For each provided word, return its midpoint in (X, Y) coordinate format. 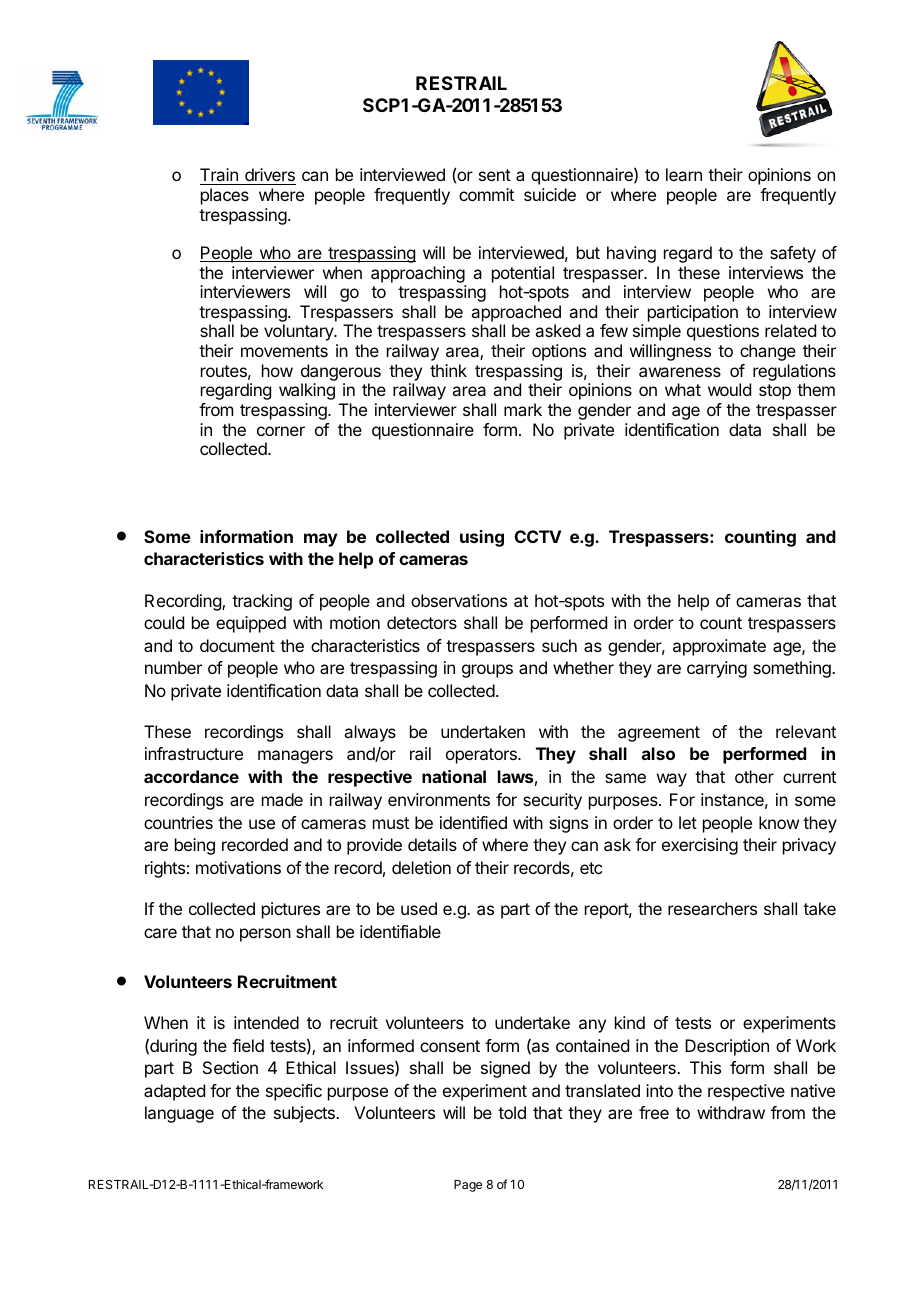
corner (281, 431)
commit (486, 194)
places (225, 196)
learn (684, 174)
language (179, 1114)
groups (487, 671)
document (237, 645)
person (265, 935)
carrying (717, 669)
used (419, 908)
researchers (712, 908)
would (729, 389)
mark (523, 409)
